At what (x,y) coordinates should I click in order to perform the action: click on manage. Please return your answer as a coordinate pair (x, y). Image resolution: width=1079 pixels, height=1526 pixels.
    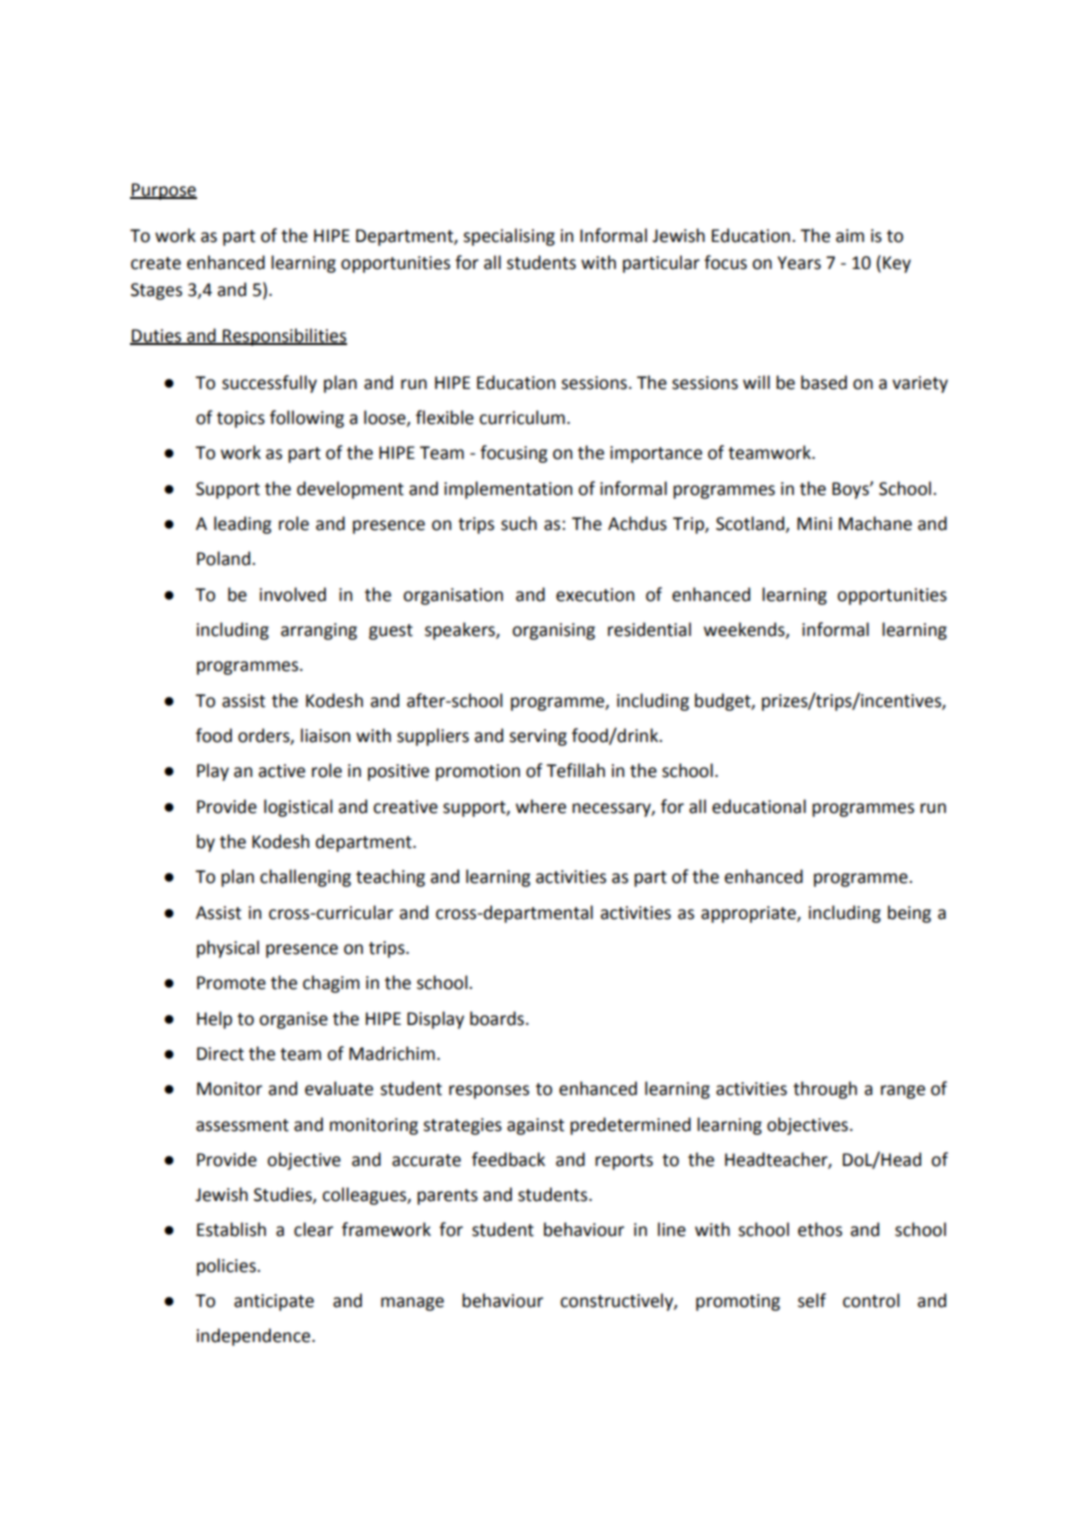
    Looking at the image, I should click on (412, 1304).
